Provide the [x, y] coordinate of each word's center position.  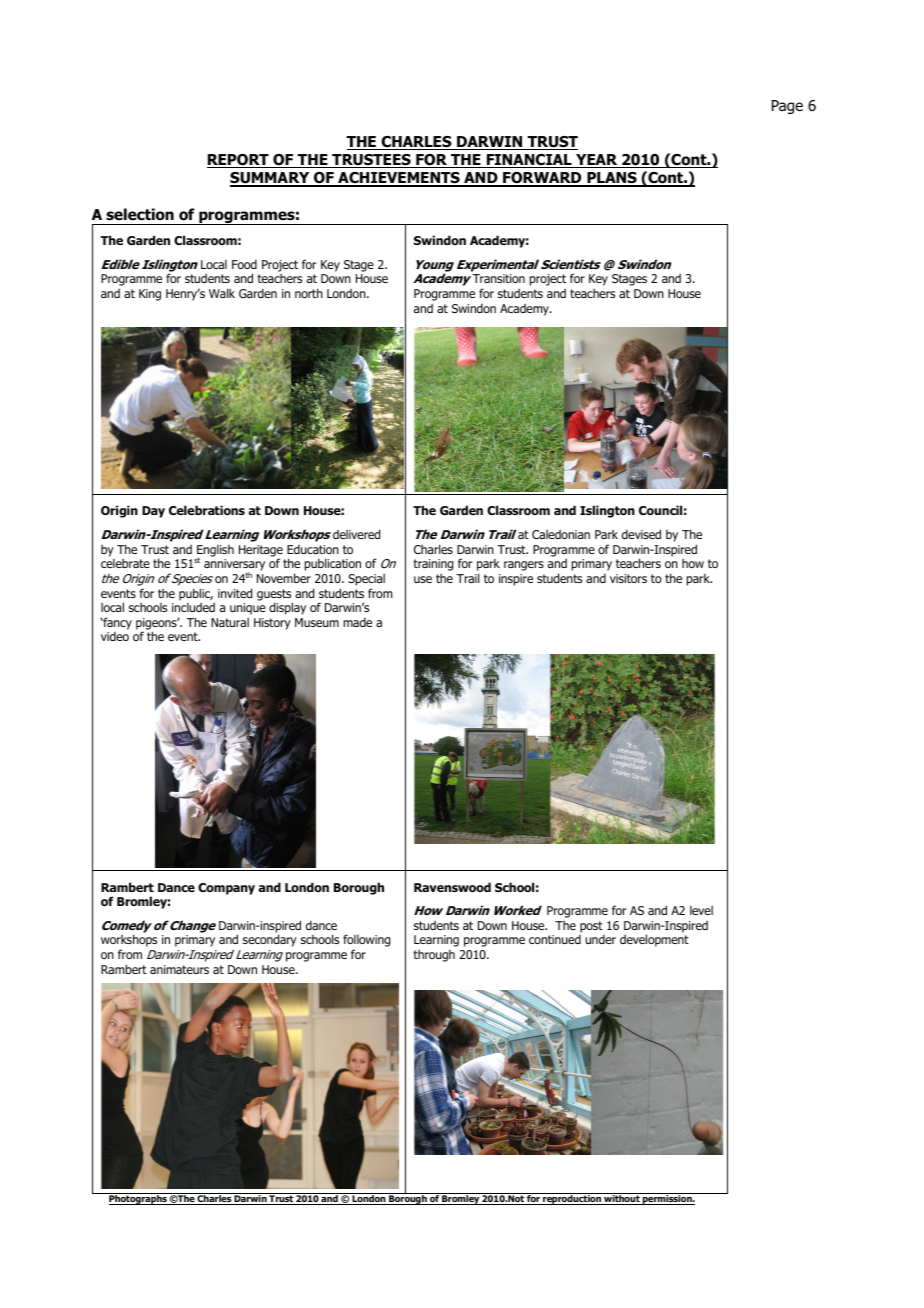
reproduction [572, 1200]
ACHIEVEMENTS [399, 179]
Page [787, 107]
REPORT [239, 161]
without [622, 1200]
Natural [230, 622]
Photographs [139, 1200]
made [358, 622]
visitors [628, 578]
